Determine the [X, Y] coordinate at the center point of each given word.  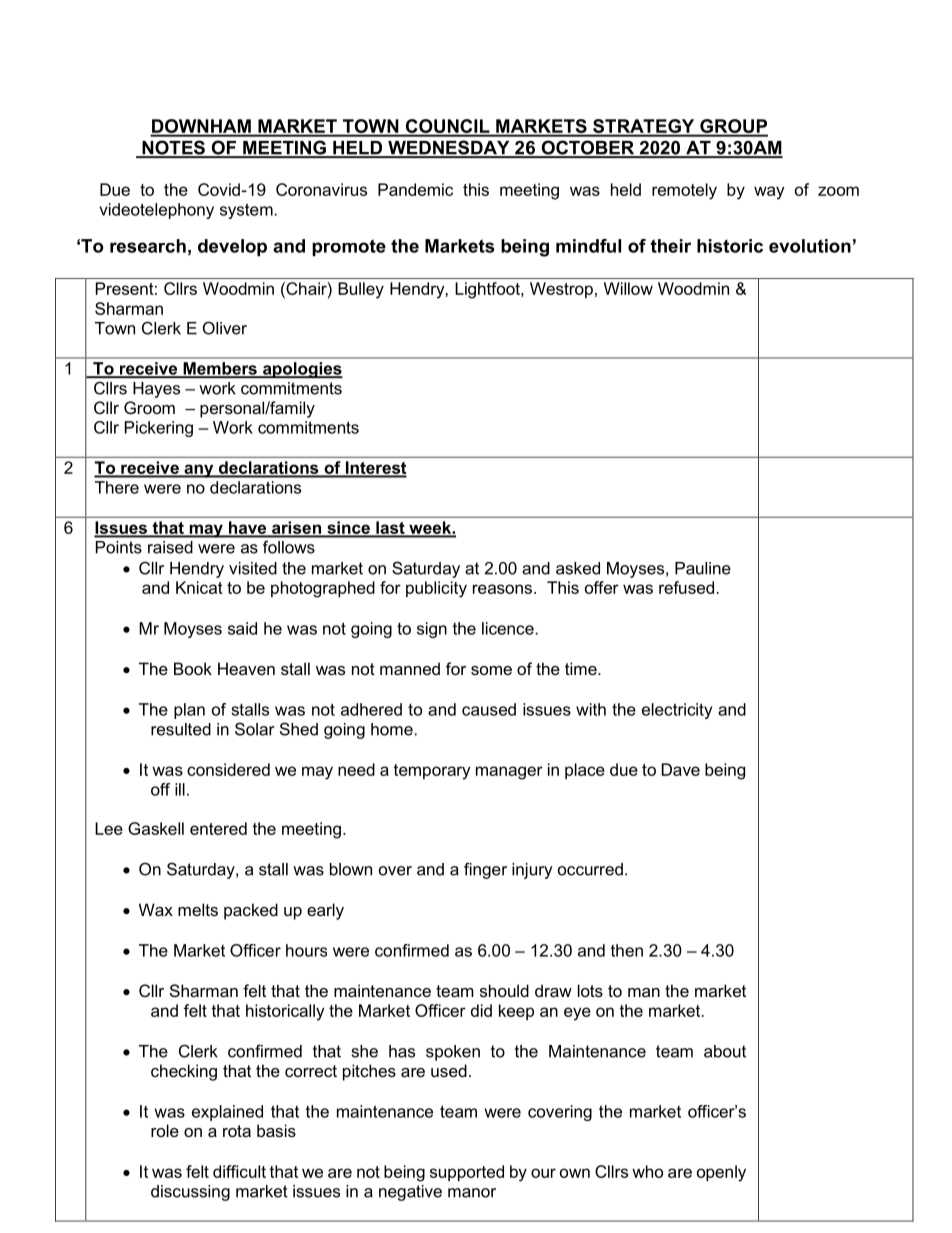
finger [485, 870]
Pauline [703, 568]
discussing [190, 1193]
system [246, 211]
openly [721, 1173]
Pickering [159, 429]
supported [467, 1173]
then [627, 950]
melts [198, 909]
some [491, 670]
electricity [677, 711]
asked [578, 568]
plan [189, 711]
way [769, 193]
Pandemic [415, 189]
